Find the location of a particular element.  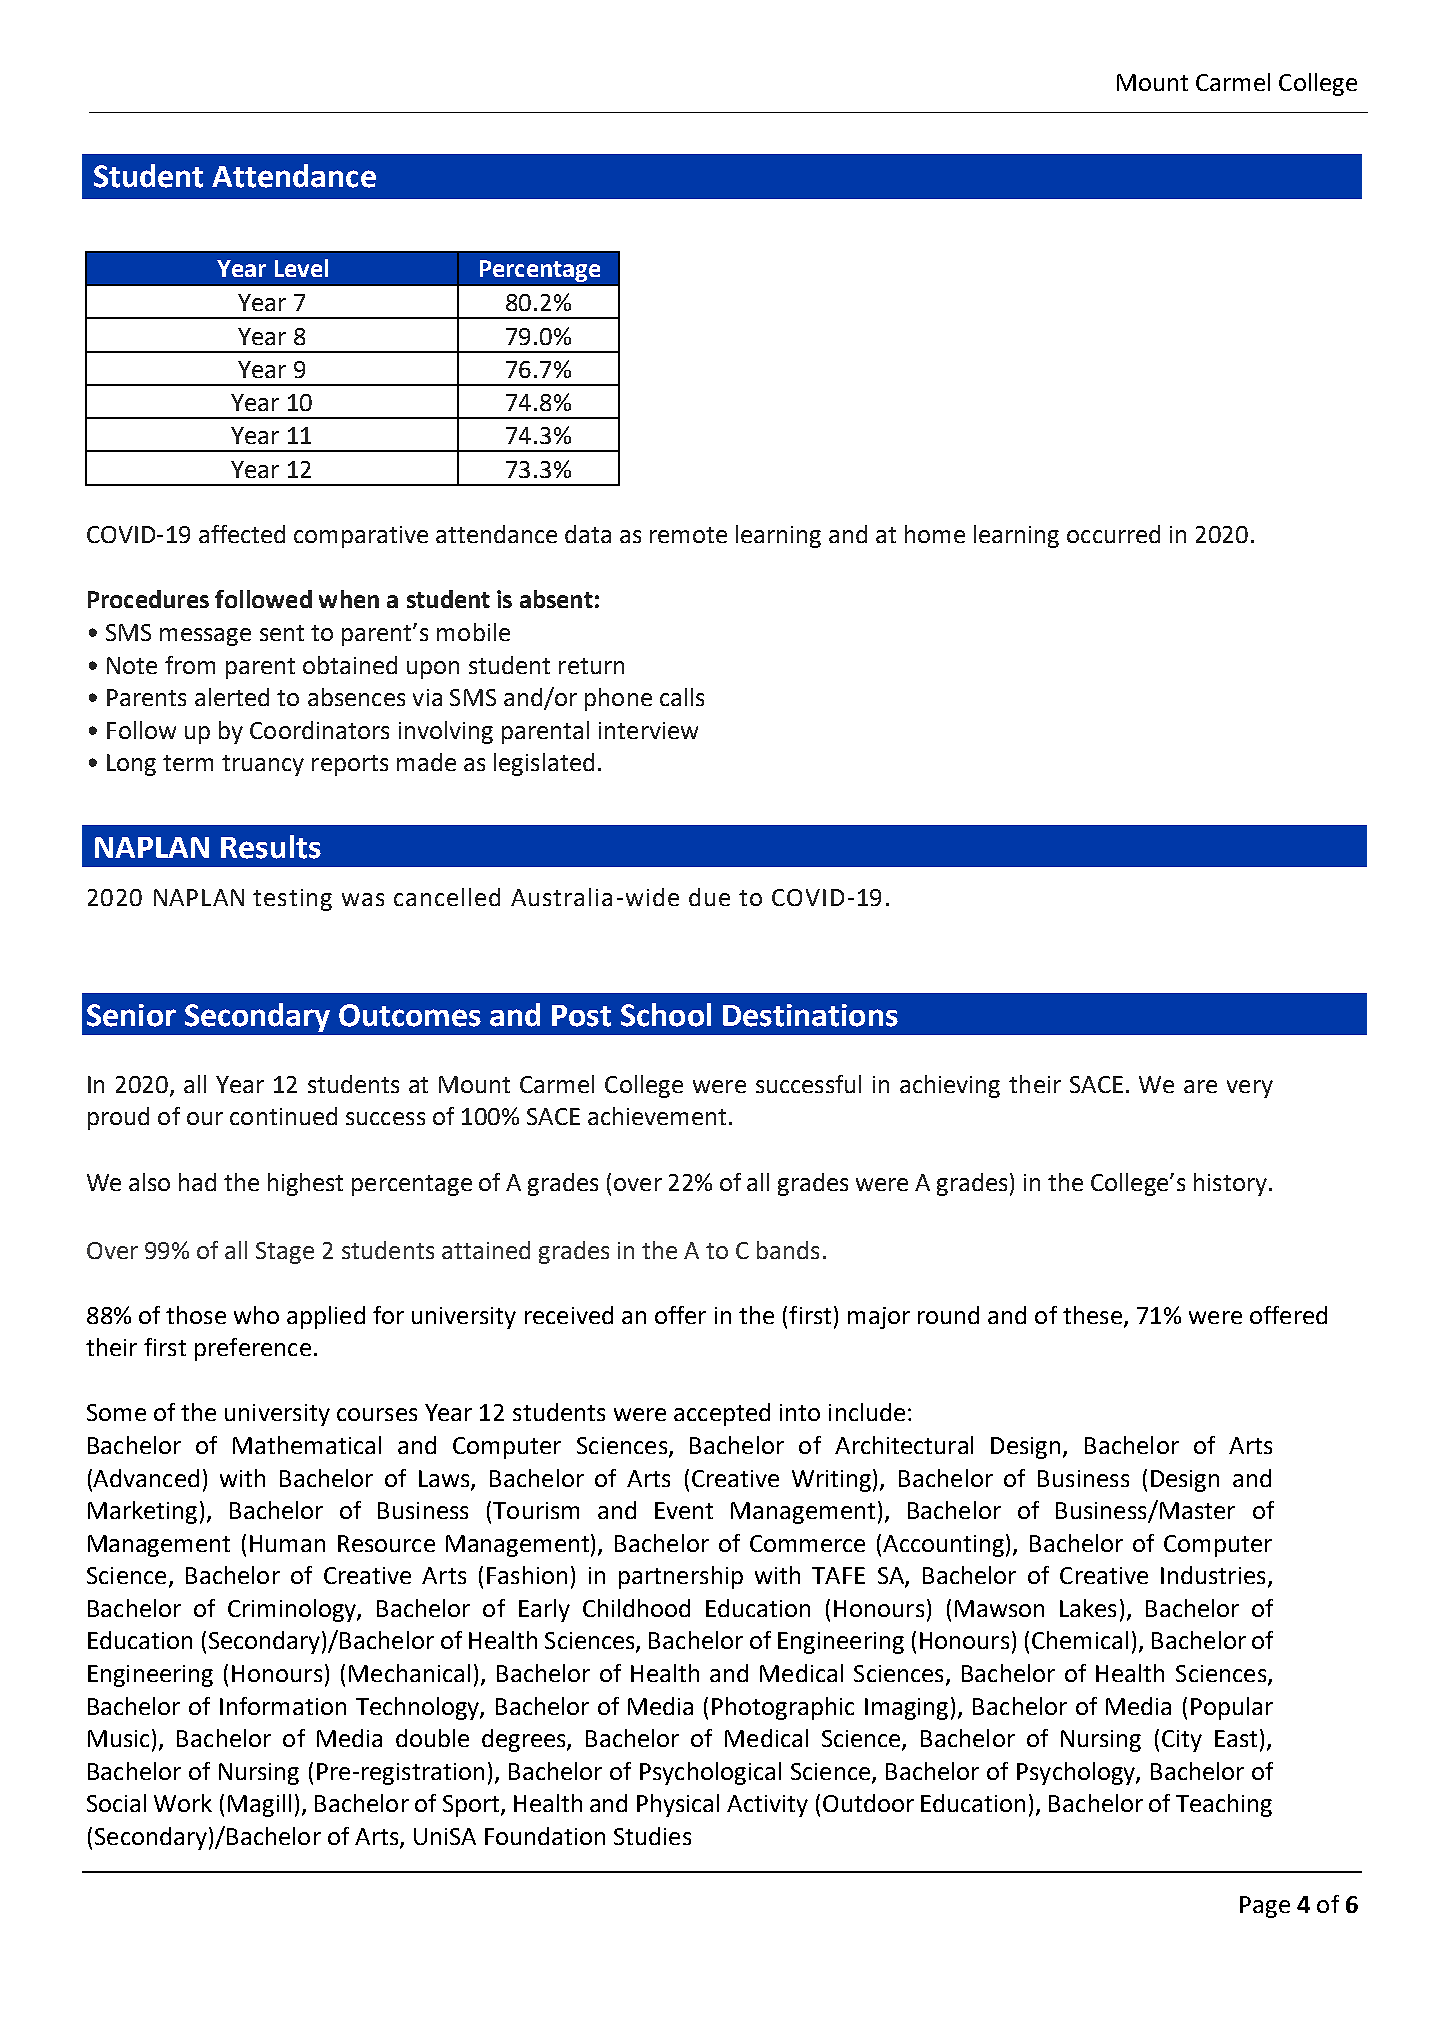

Results is located at coordinates (271, 847).
